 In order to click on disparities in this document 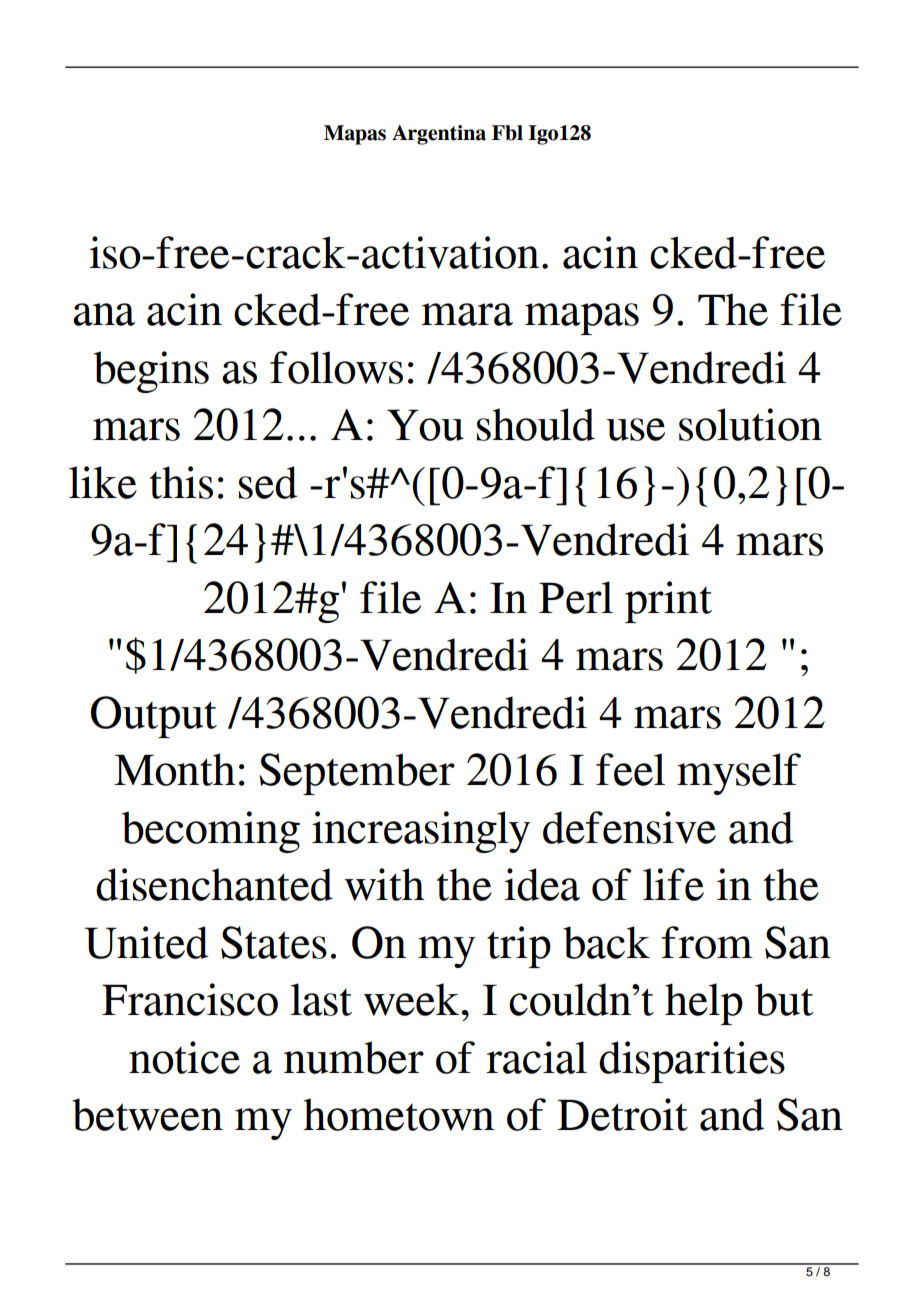, I will do `click(692, 1062)`.
